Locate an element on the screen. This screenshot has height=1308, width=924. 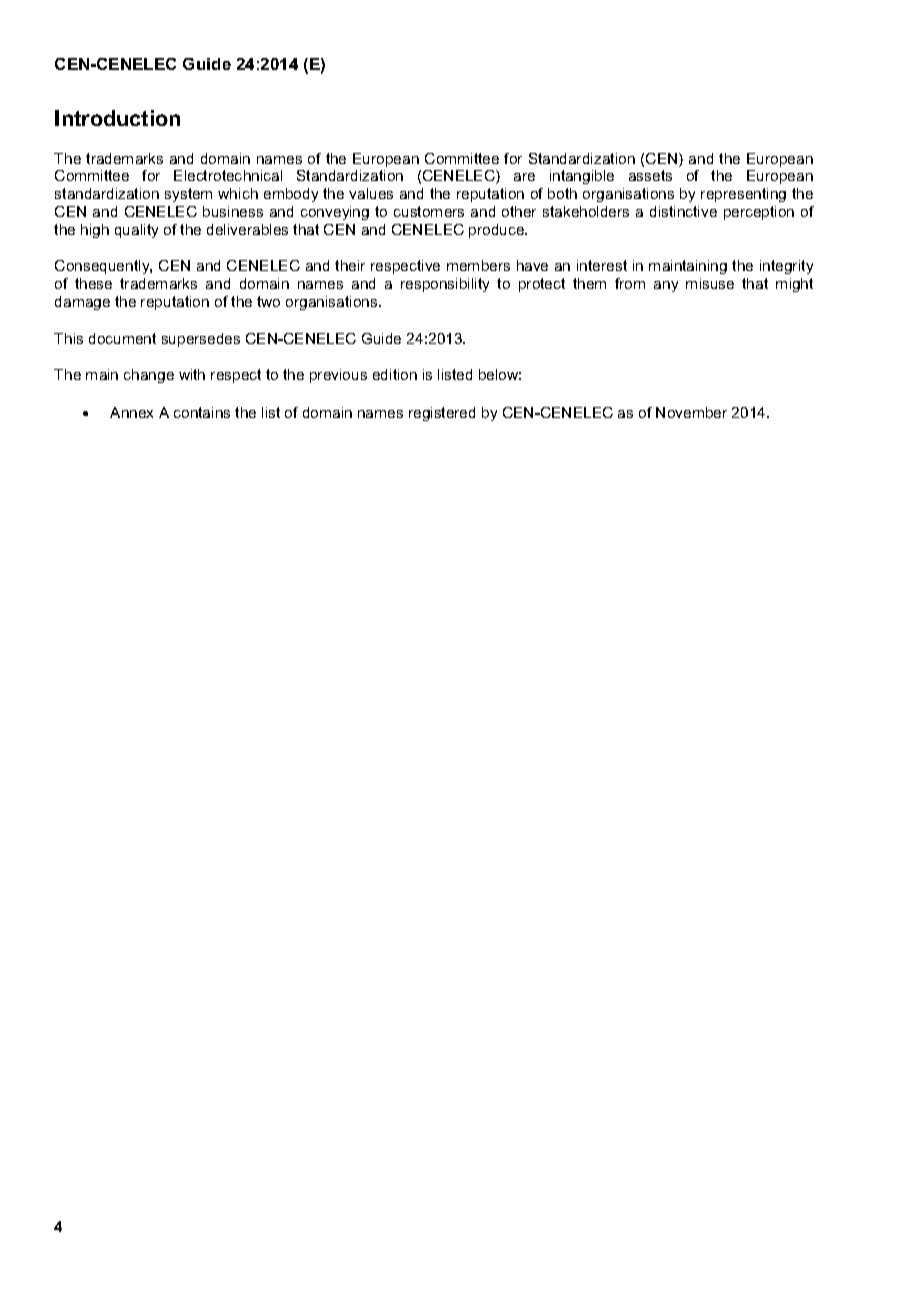
distinctive is located at coordinates (683, 211).
